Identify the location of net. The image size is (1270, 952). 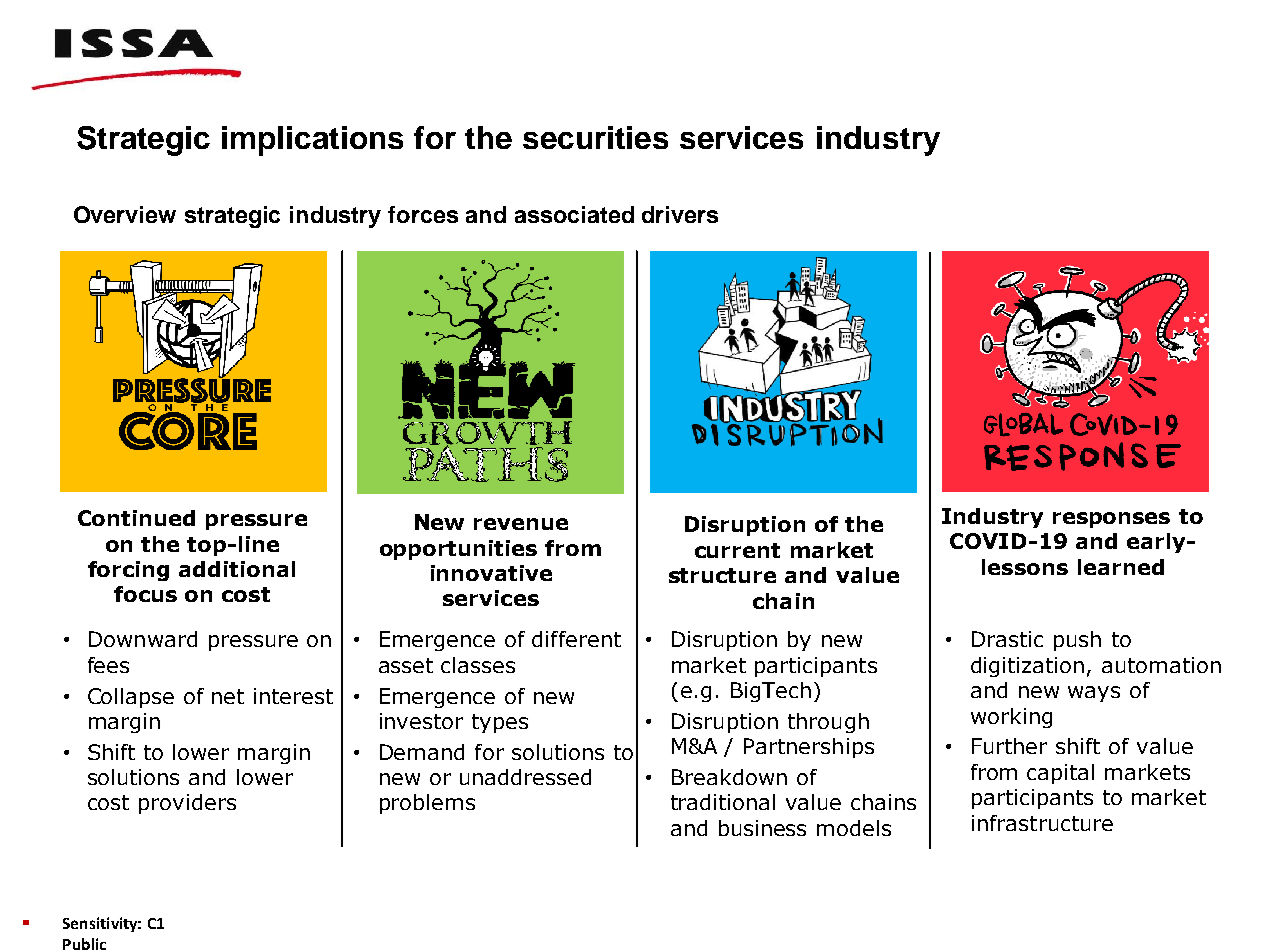
(228, 696).
